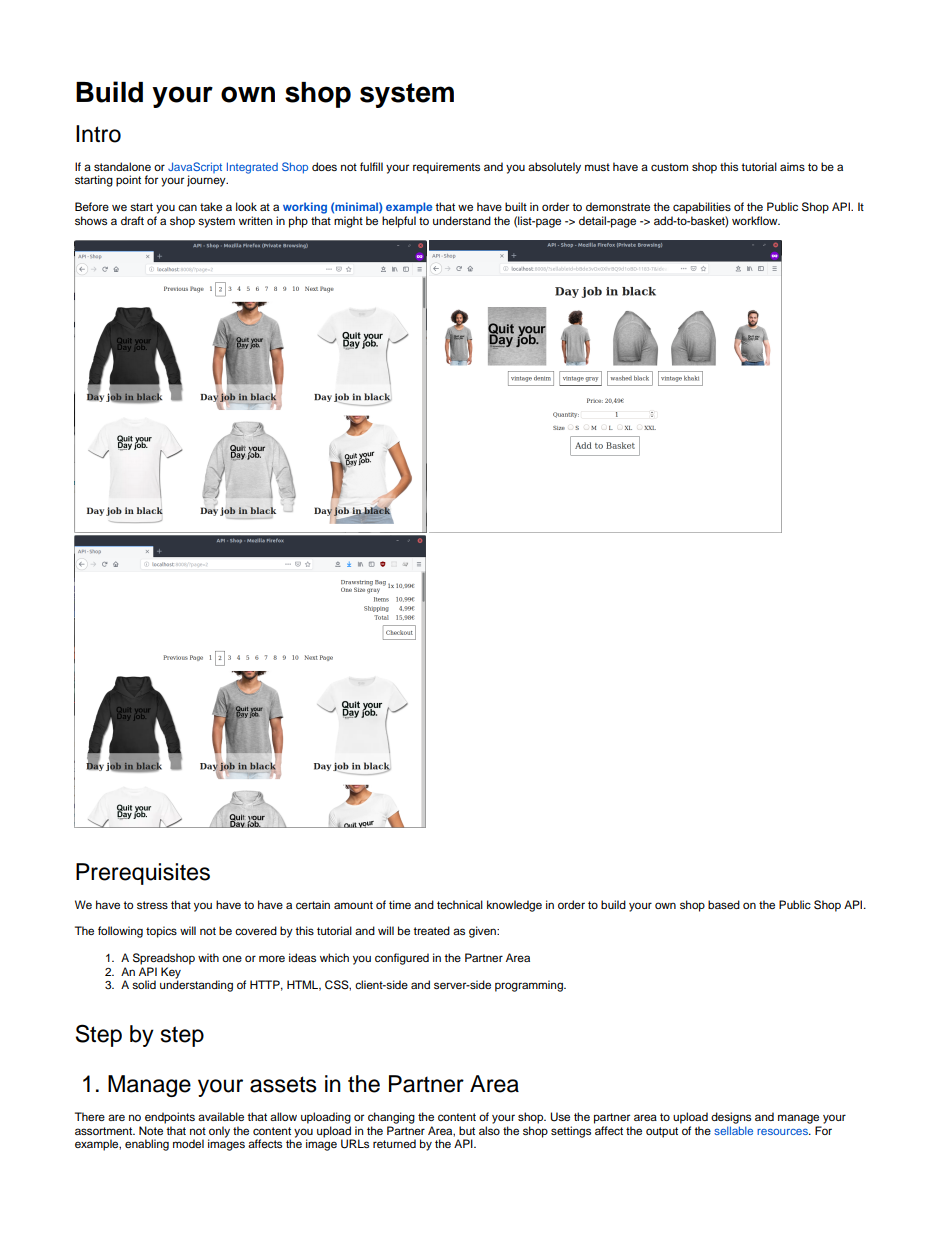 Image resolution: width=952 pixels, height=1233 pixels. Describe the element at coordinates (151, 1130) in the image. I see `Note` at that location.
